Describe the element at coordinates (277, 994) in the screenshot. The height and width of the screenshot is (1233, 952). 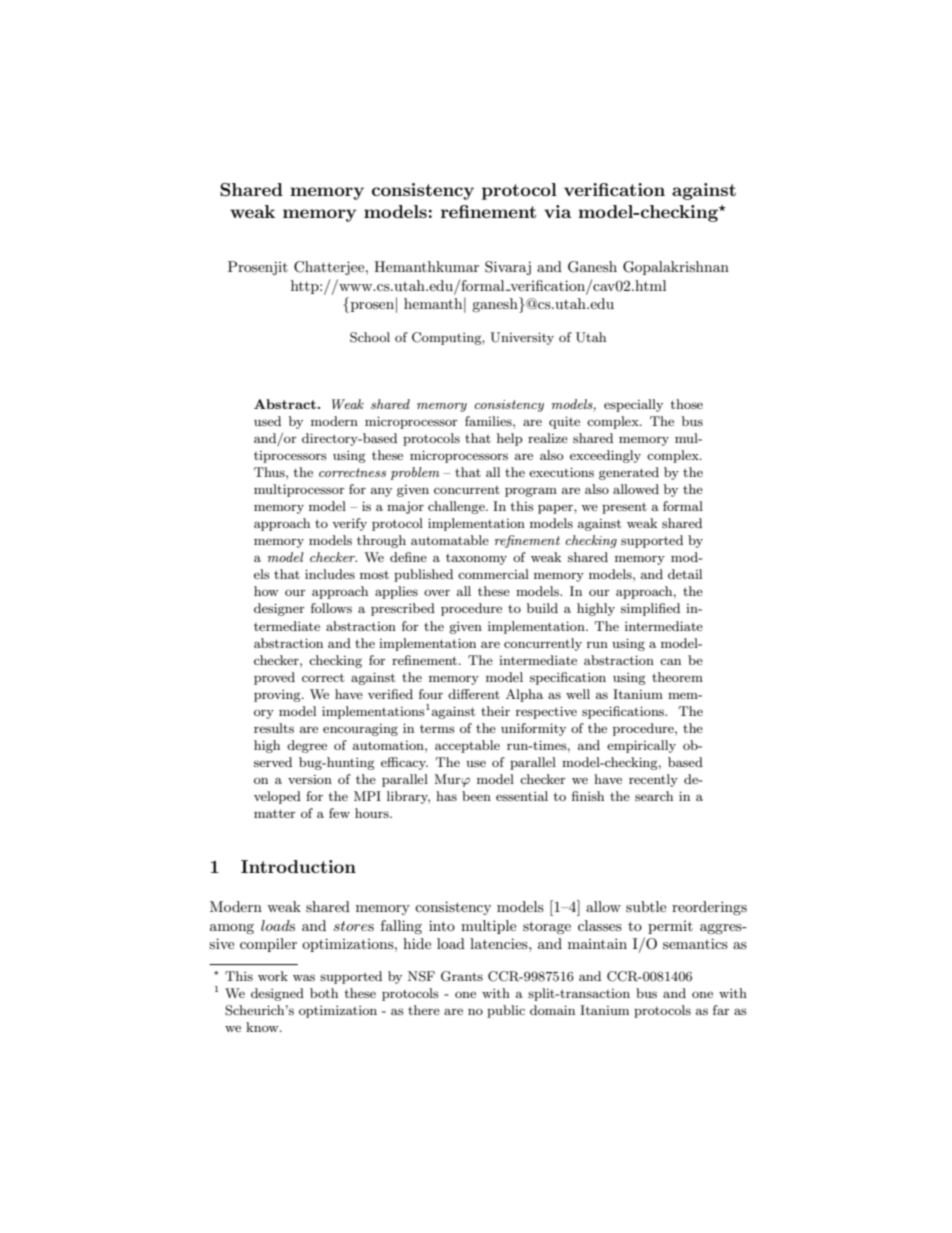
I see `designed` at that location.
